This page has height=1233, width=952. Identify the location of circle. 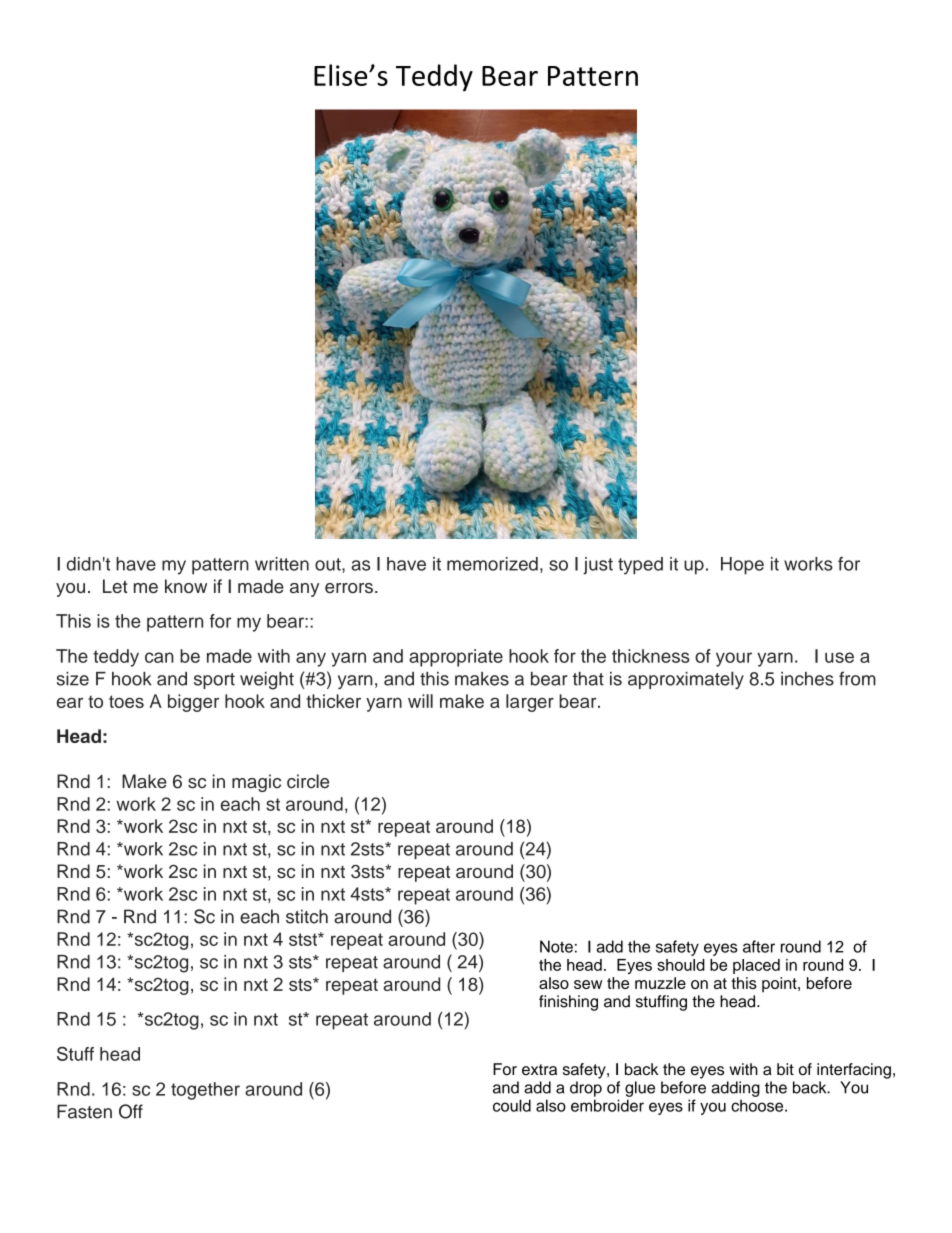
(308, 781).
